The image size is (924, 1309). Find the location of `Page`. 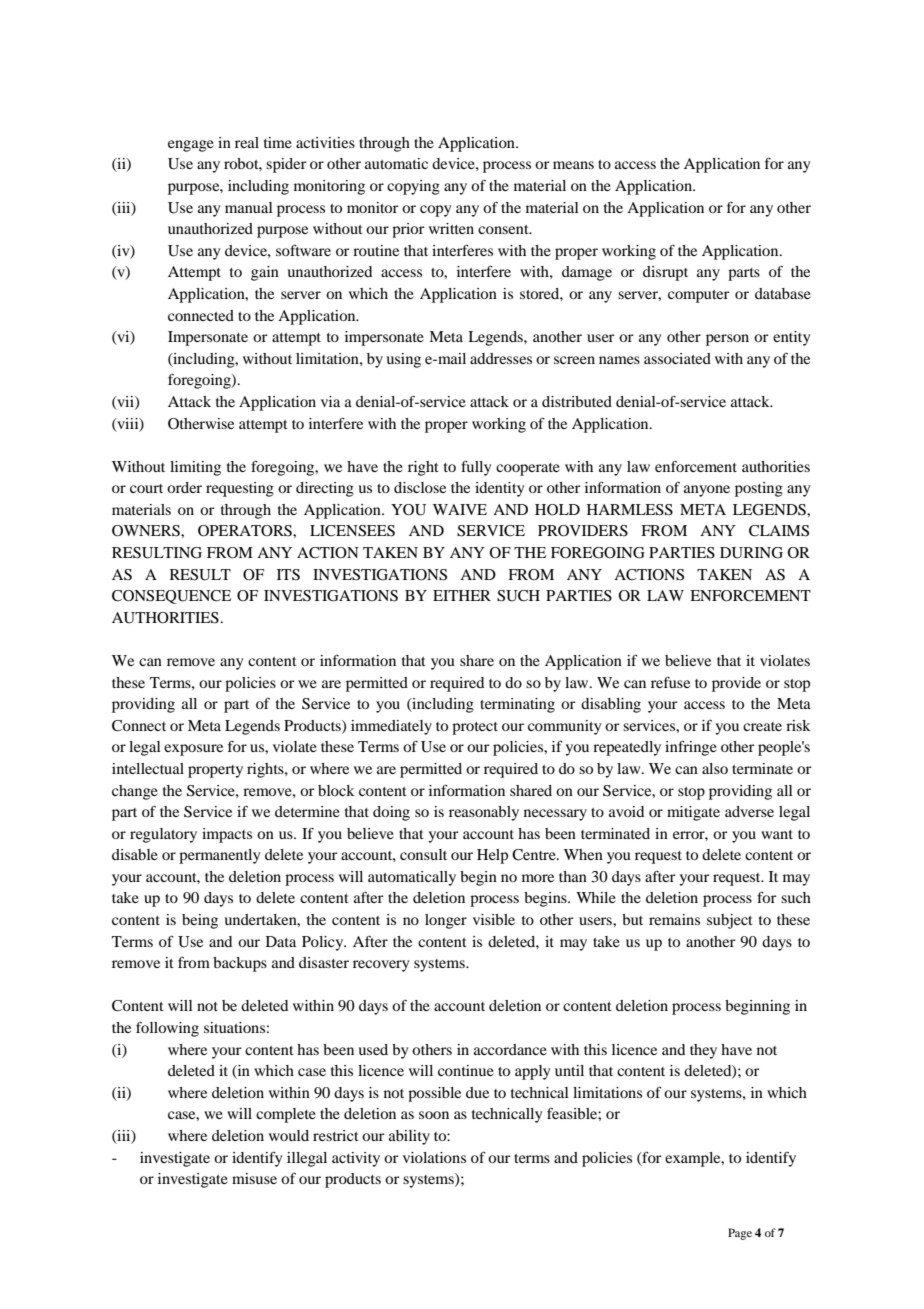

Page is located at coordinates (740, 1234).
